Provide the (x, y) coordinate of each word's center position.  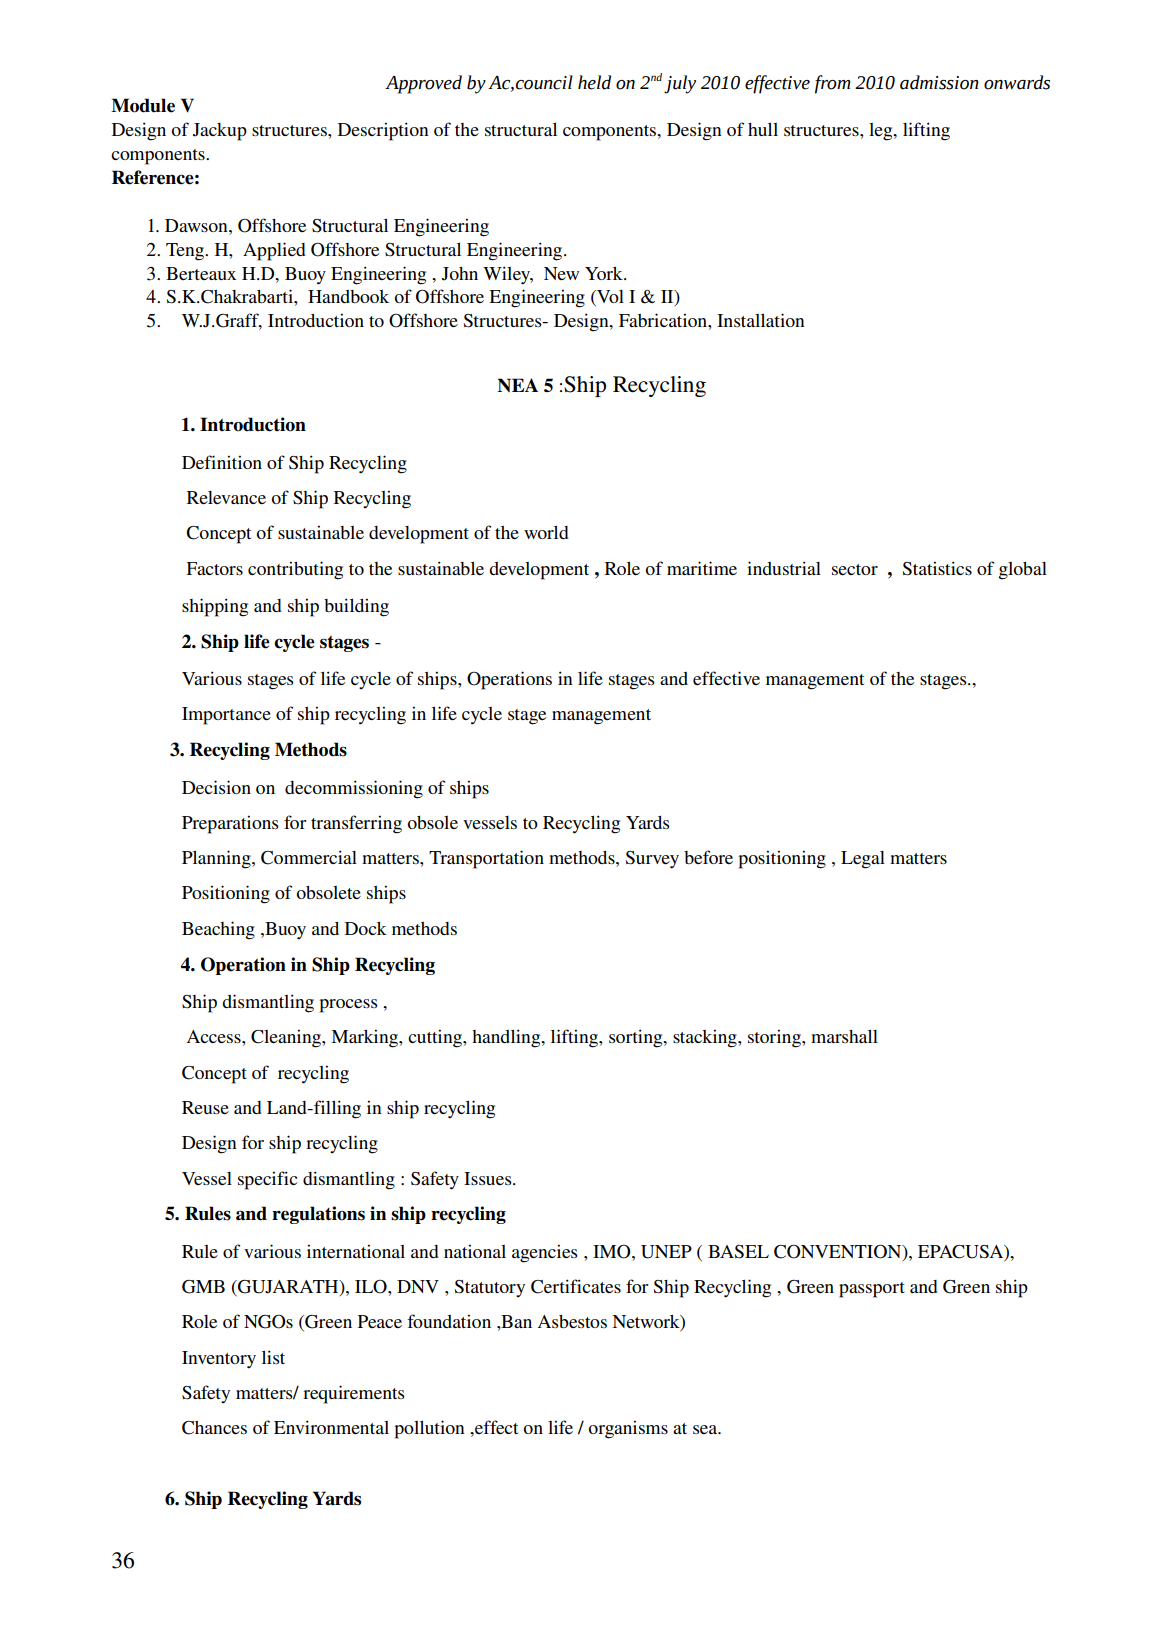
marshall (844, 1036)
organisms (628, 1429)
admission (939, 82)
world (546, 532)
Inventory (219, 1360)
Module (143, 105)
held (594, 82)
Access (215, 1036)
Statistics (937, 568)
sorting (637, 1038)
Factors (214, 568)
